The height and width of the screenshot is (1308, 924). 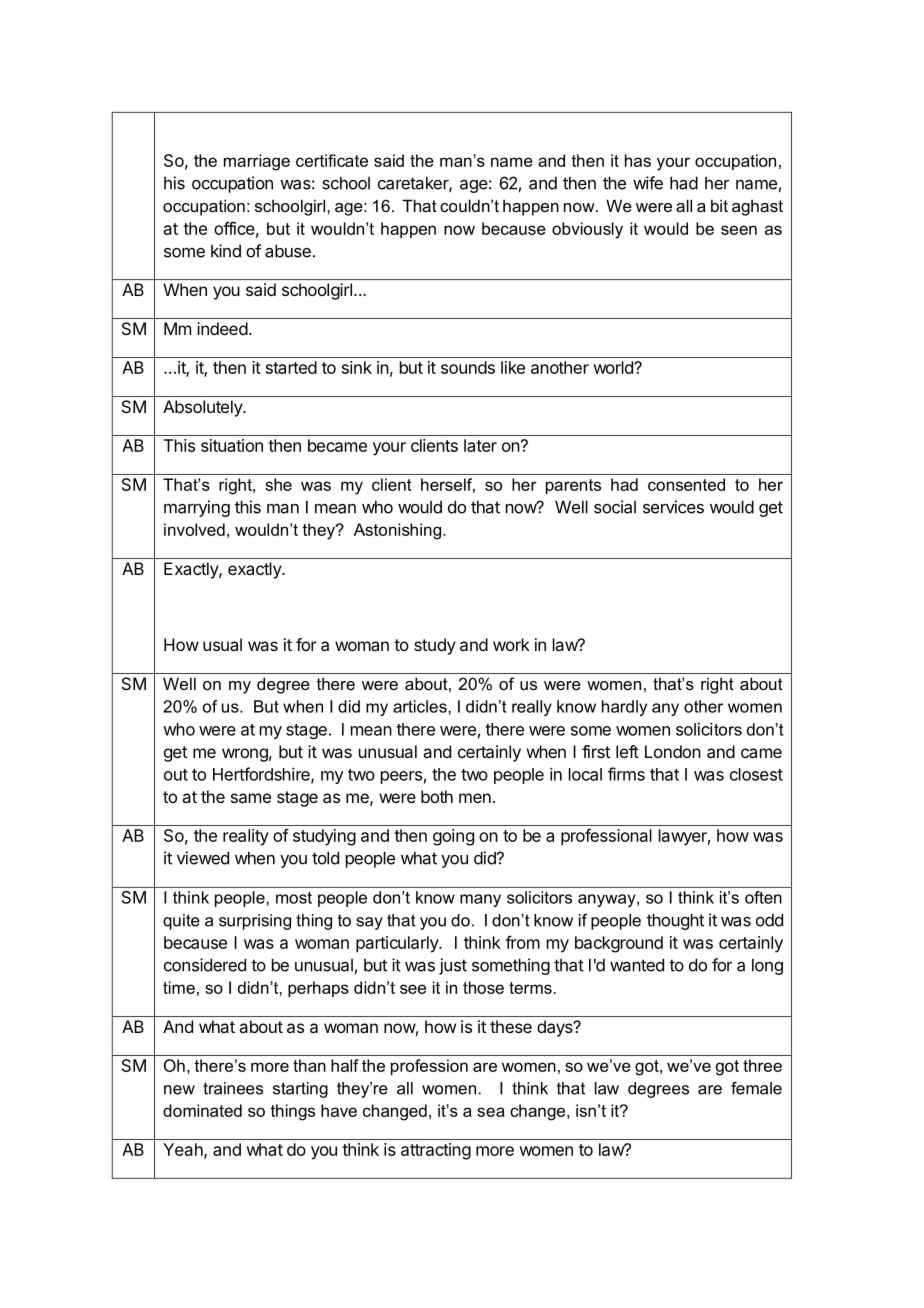 I want to click on many, so click(x=480, y=900).
